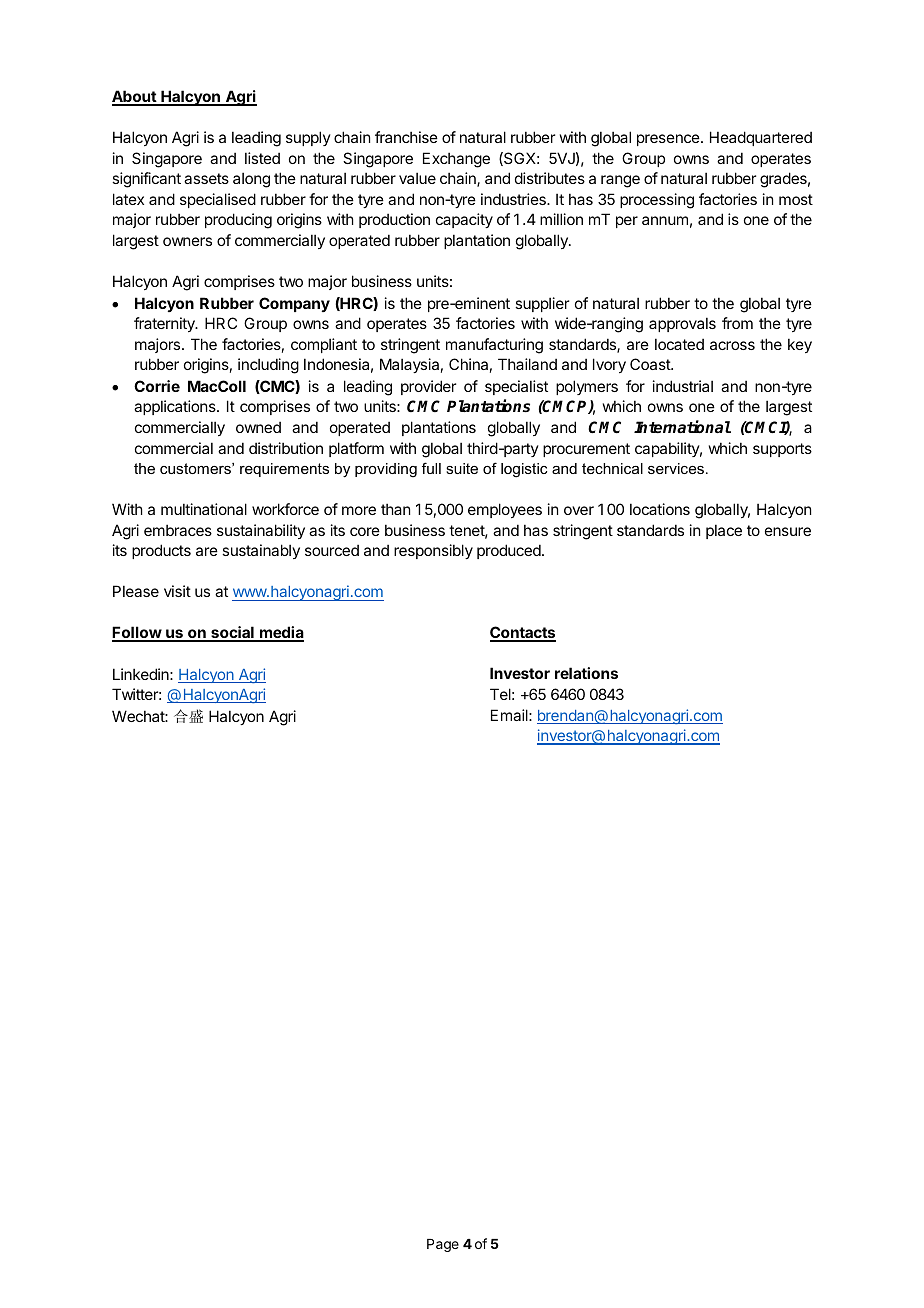  I want to click on media, so click(281, 633).
